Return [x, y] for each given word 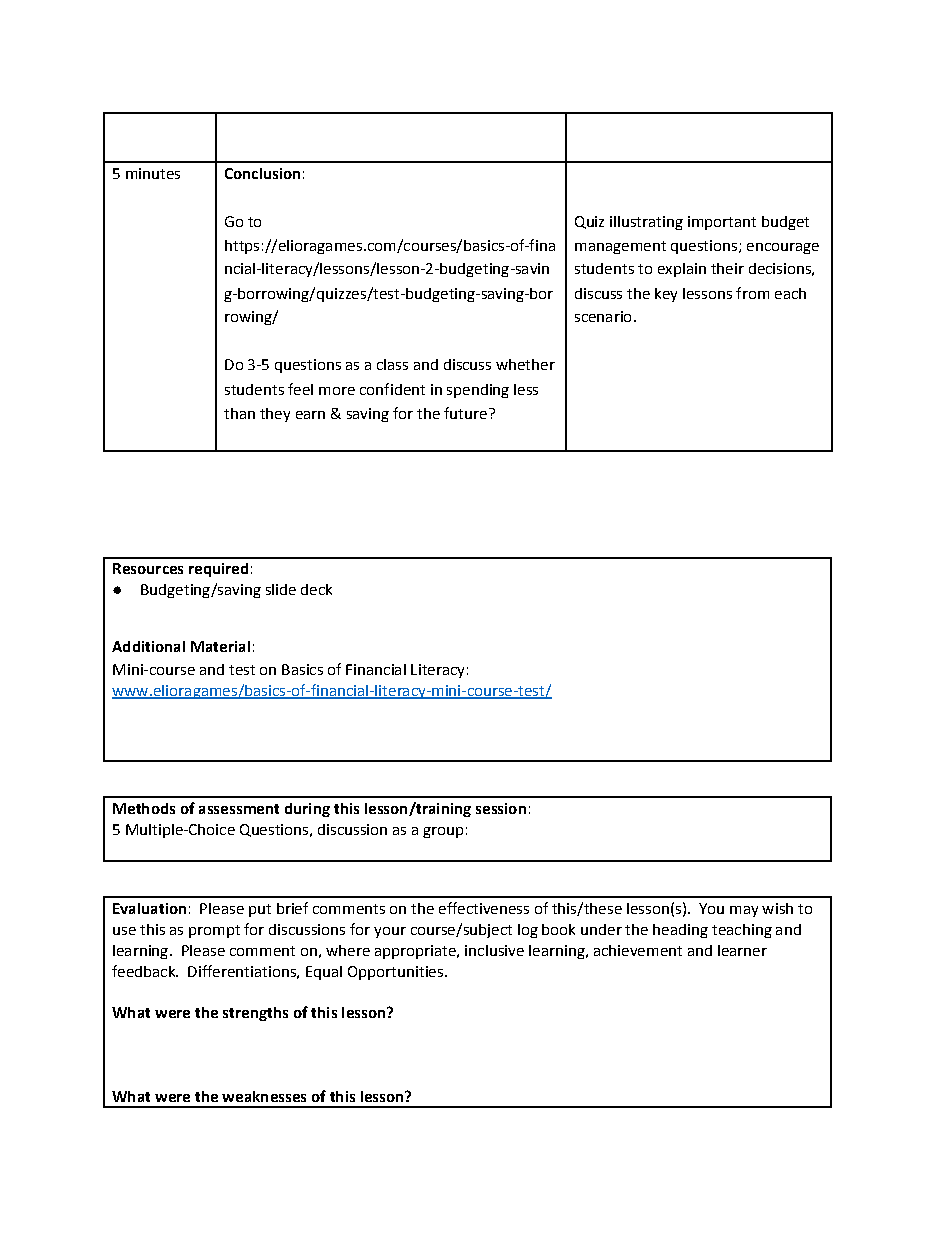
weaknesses [264, 1096]
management [620, 247]
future [465, 413]
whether [525, 364]
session [501, 808]
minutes [153, 173]
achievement [638, 950]
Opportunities [395, 973]
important [722, 223]
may [744, 911]
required [218, 570]
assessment [239, 809]
